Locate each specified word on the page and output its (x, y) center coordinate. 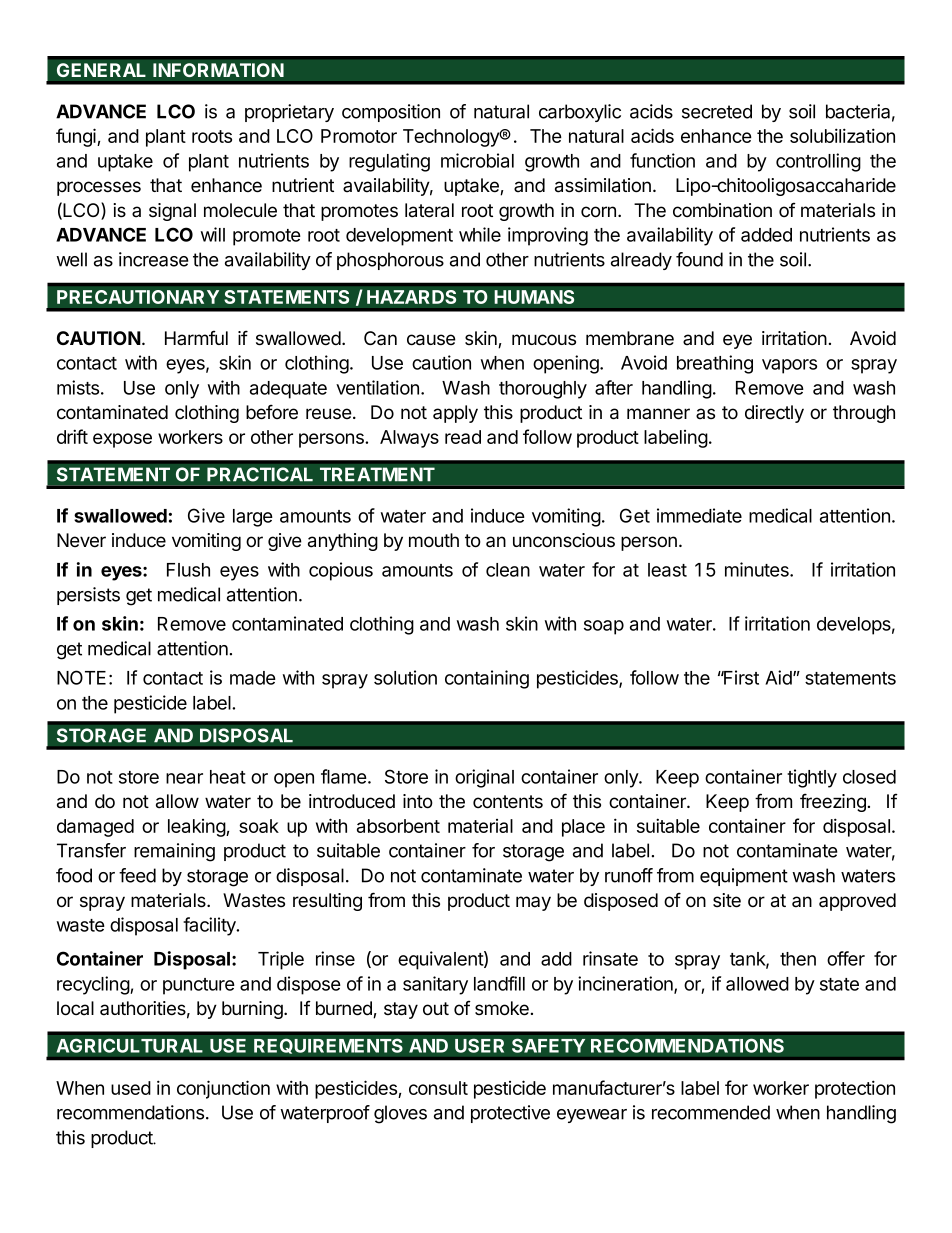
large (253, 518)
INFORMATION (218, 70)
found (699, 259)
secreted (717, 111)
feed (137, 875)
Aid (779, 677)
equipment (744, 877)
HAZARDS (411, 297)
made (253, 678)
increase (153, 259)
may (533, 903)
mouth (434, 540)
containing (487, 679)
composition (391, 113)
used (131, 1088)
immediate (699, 515)
